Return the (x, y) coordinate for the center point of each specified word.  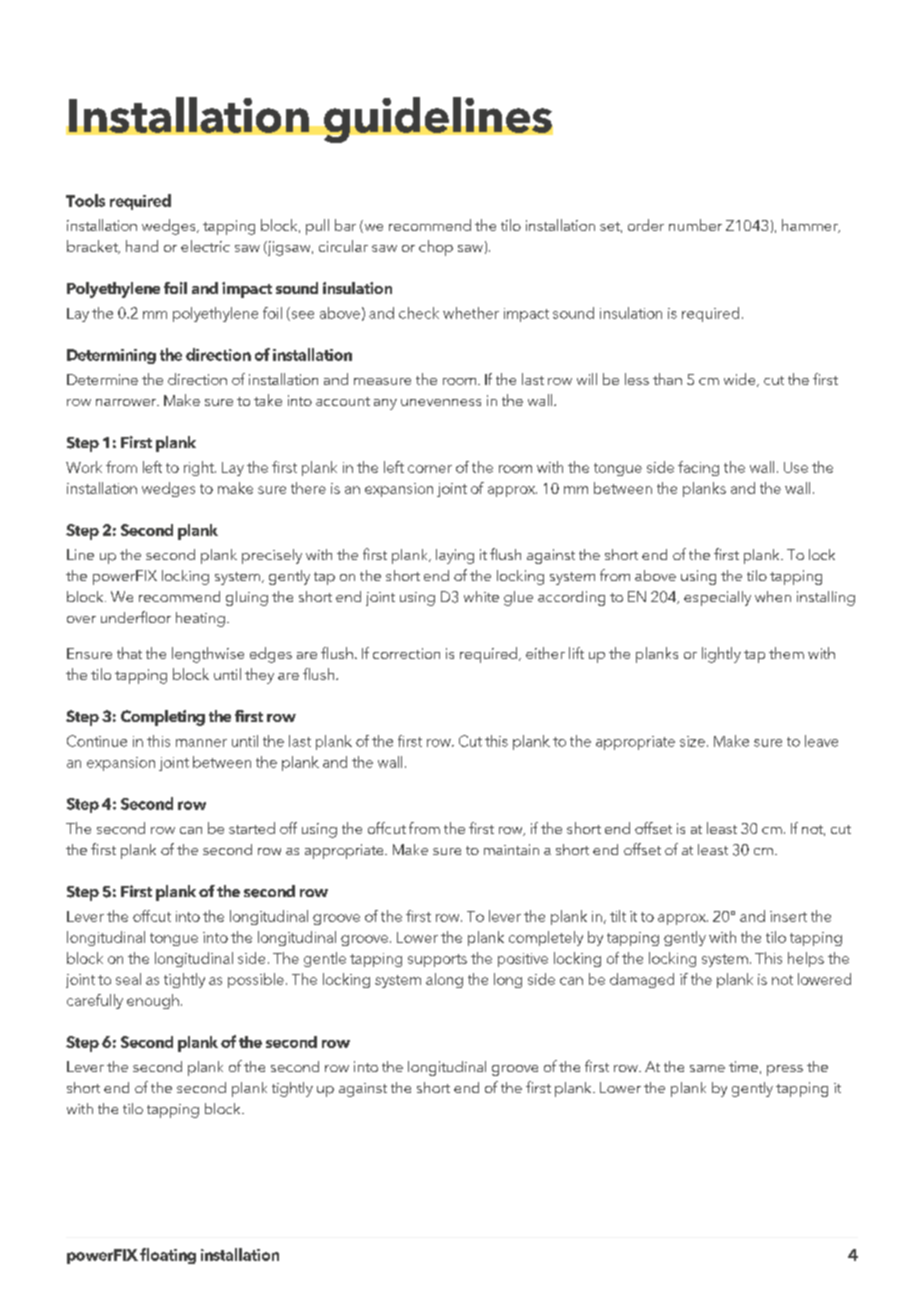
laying (455, 556)
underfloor (136, 617)
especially (717, 598)
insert (788, 916)
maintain (511, 849)
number (695, 225)
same (707, 1068)
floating (168, 1256)
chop (436, 248)
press (785, 1070)
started (252, 828)
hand (142, 246)
